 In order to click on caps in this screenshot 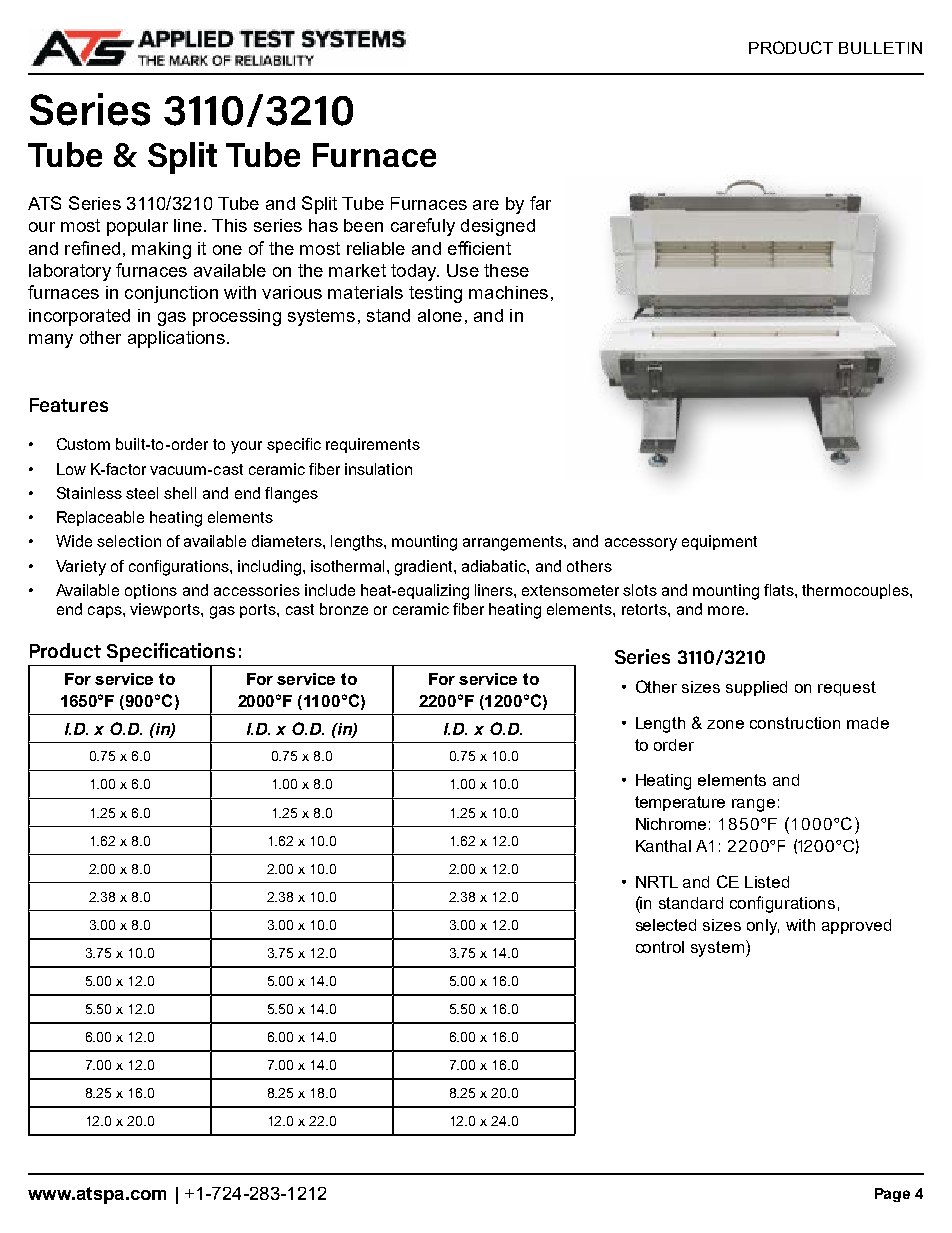, I will do `click(106, 612)`.
